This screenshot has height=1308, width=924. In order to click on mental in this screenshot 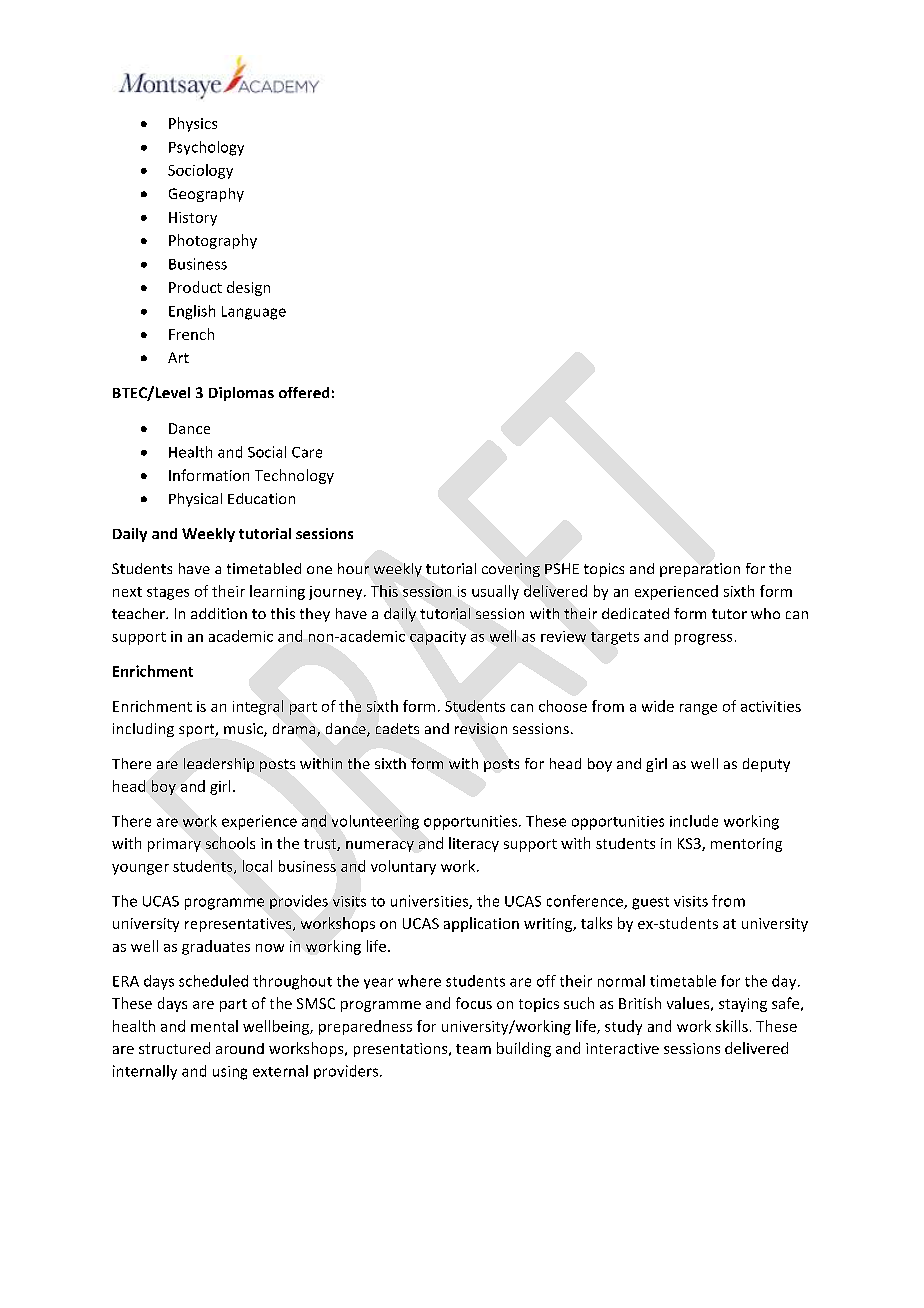, I will do `click(214, 1026)`.
